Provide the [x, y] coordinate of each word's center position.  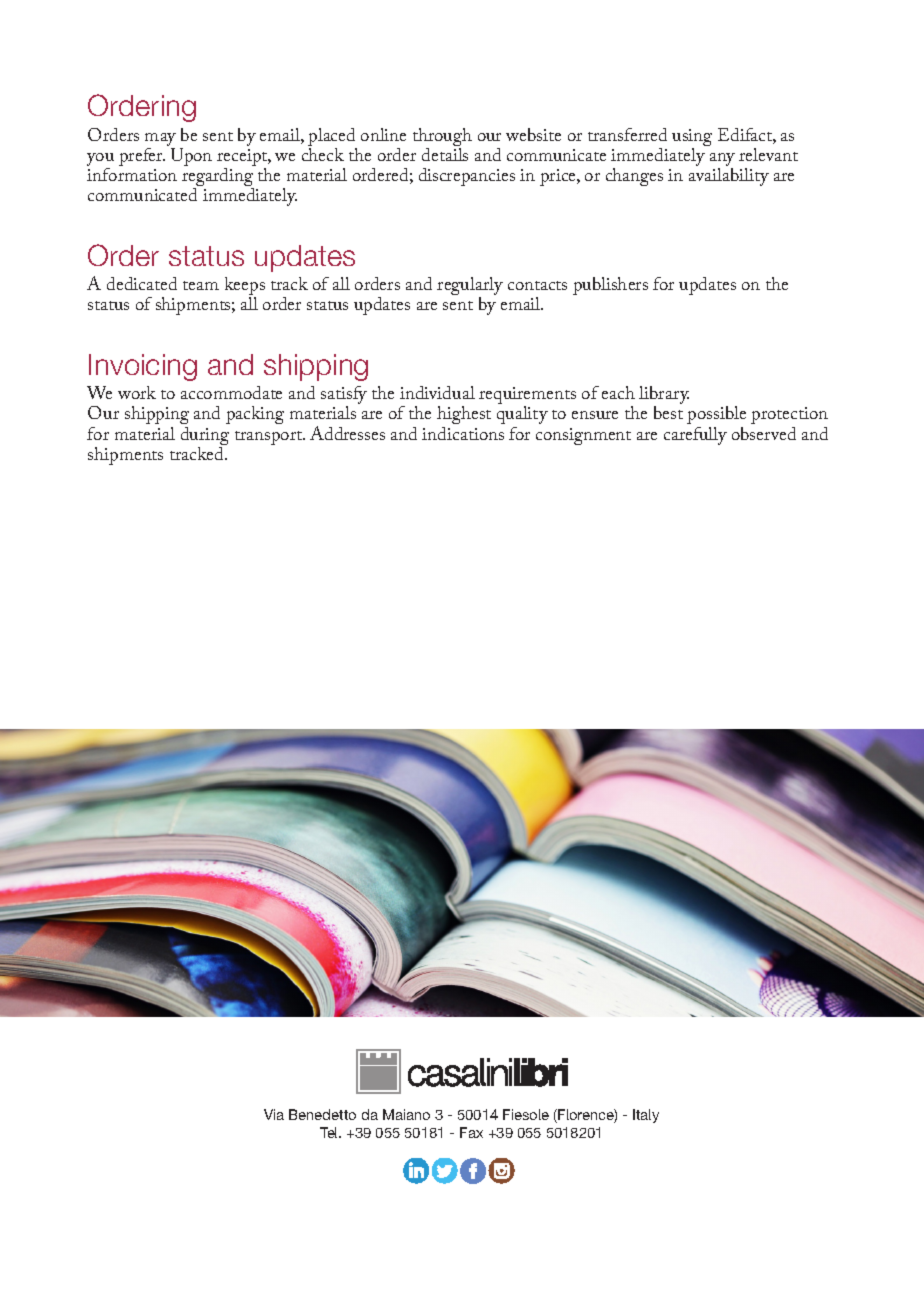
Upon [191, 157]
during [205, 437]
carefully [695, 436]
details [445, 153]
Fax [471, 1132]
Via [274, 1114]
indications [463, 433]
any [722, 161]
